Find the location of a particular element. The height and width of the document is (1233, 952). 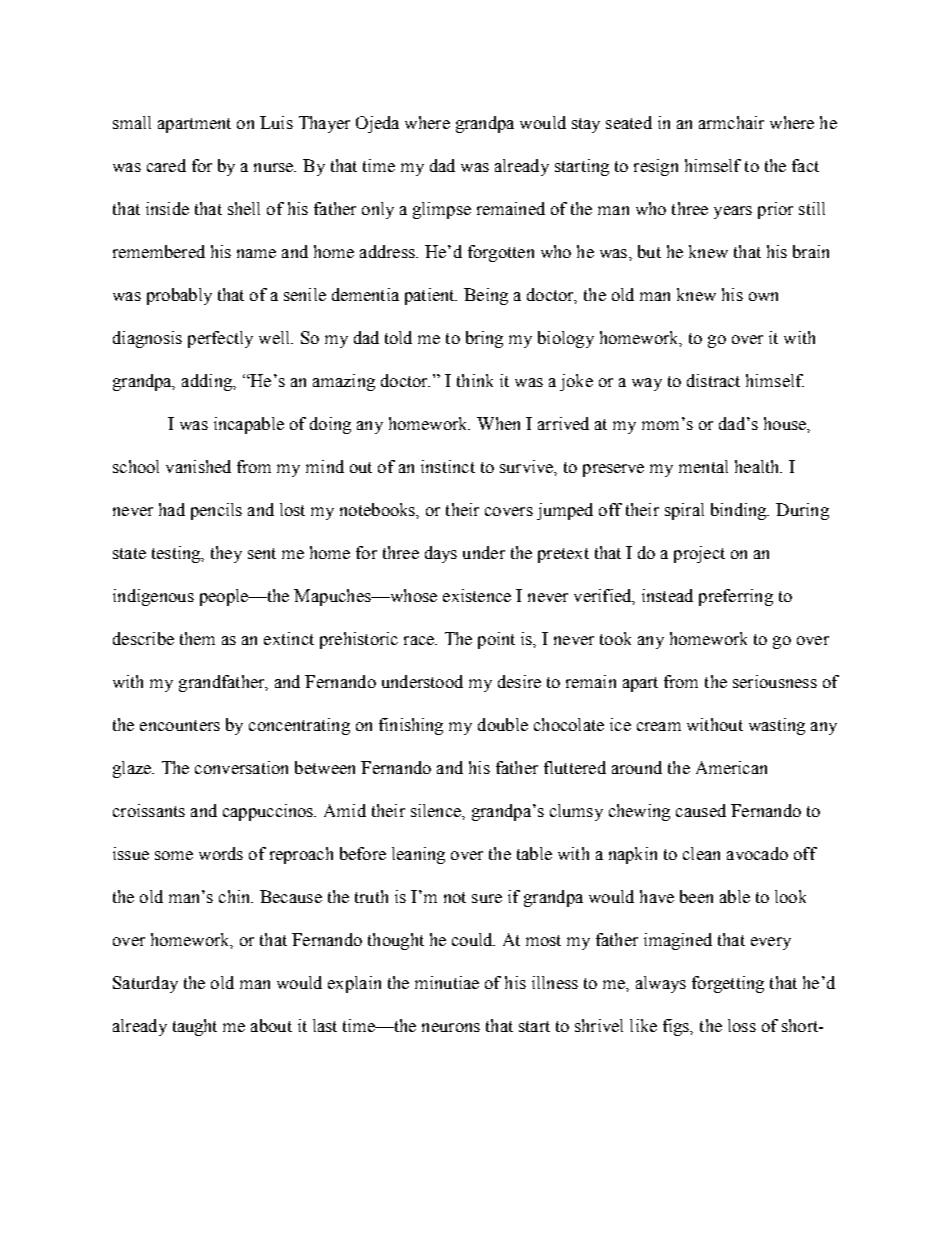

they is located at coordinates (226, 554).
